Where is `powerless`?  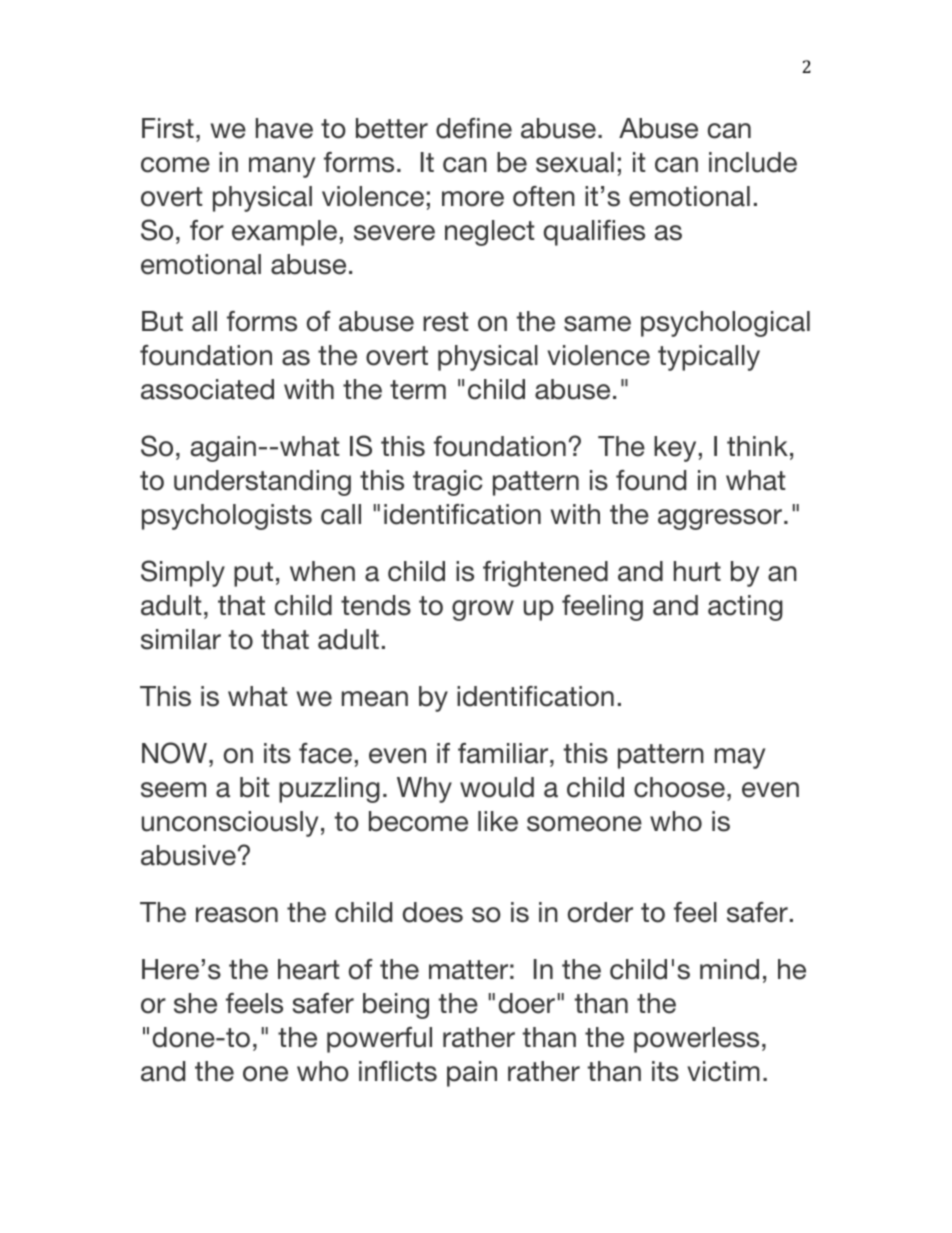 powerless is located at coordinates (696, 1040).
